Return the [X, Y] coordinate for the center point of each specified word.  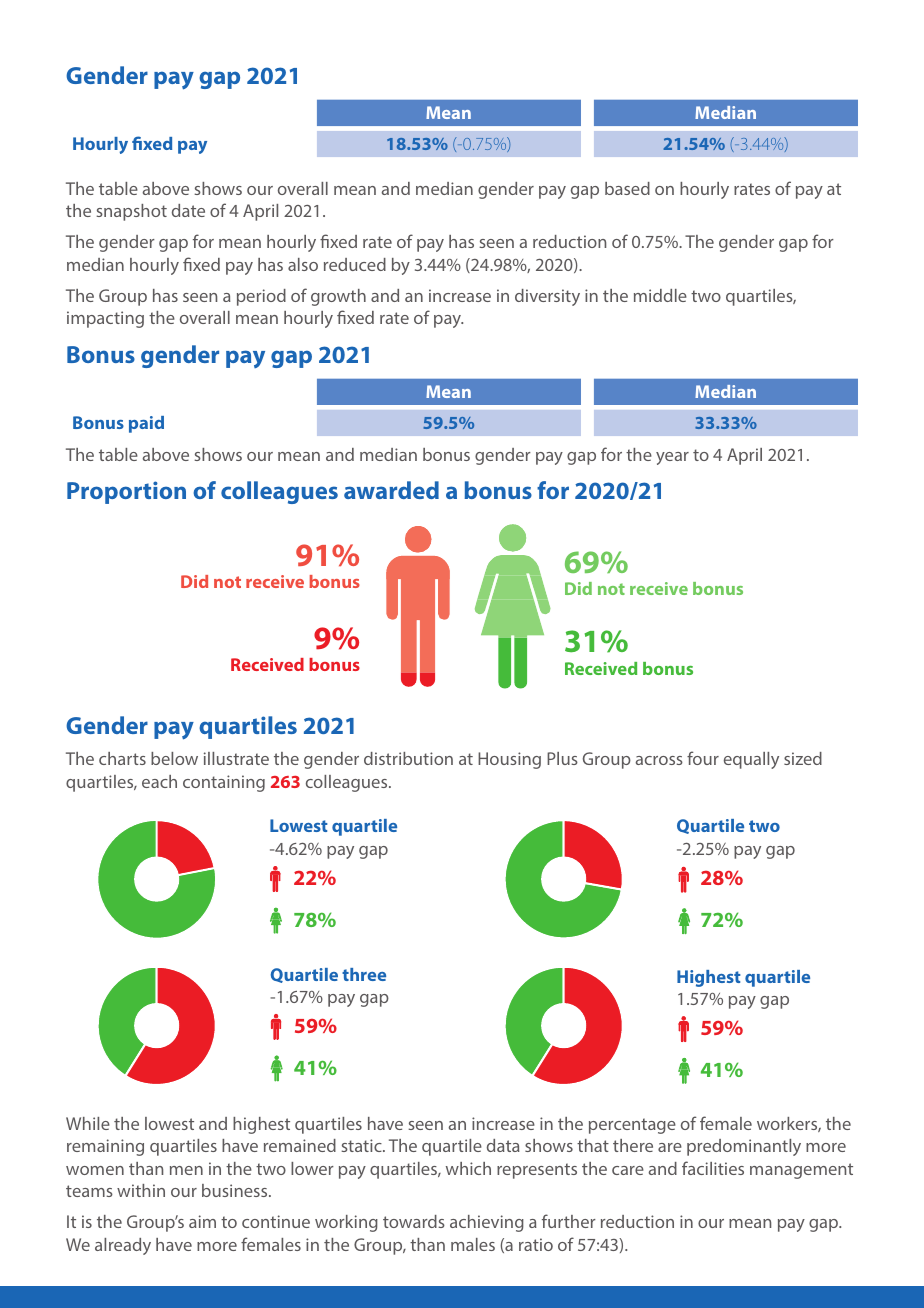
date [188, 210]
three [364, 974]
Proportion [126, 492]
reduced [355, 264]
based [627, 188]
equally [751, 760]
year [672, 458]
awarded [391, 490]
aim [202, 1221]
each [159, 781]
